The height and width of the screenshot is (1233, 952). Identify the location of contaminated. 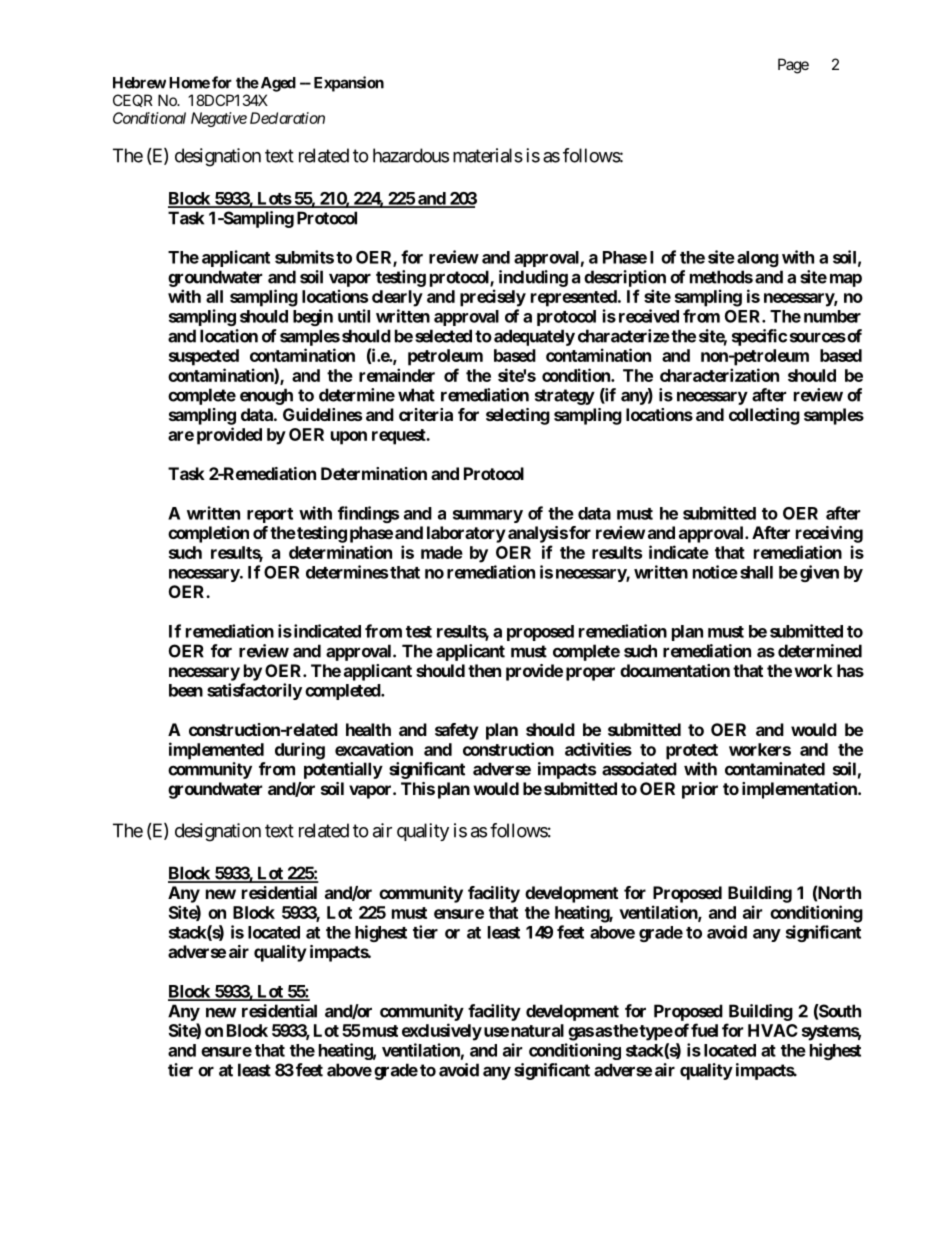
(775, 769).
